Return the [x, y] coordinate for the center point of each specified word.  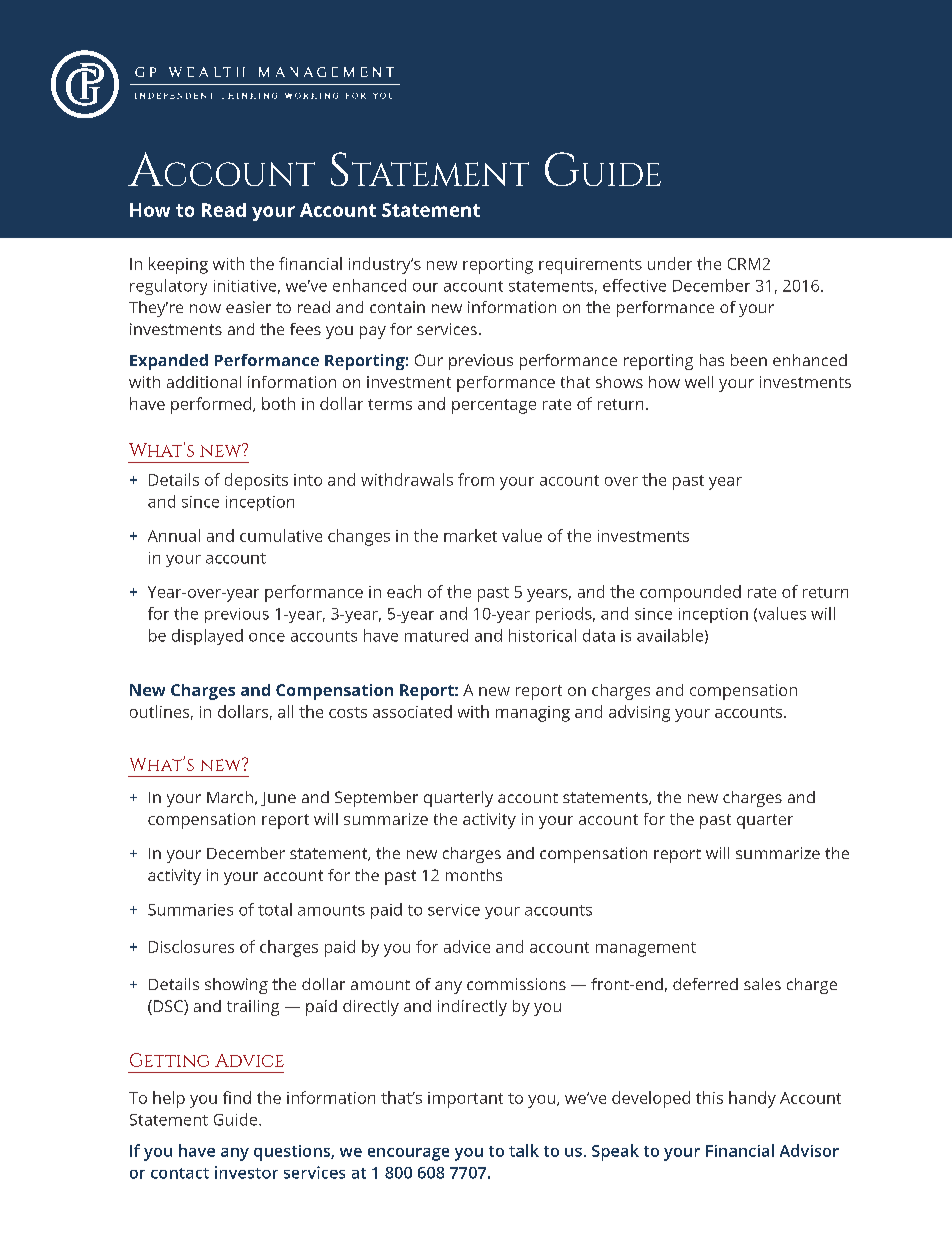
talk [524, 1150]
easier [248, 307]
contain [397, 307]
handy [752, 1099]
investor [246, 1172]
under [670, 263]
